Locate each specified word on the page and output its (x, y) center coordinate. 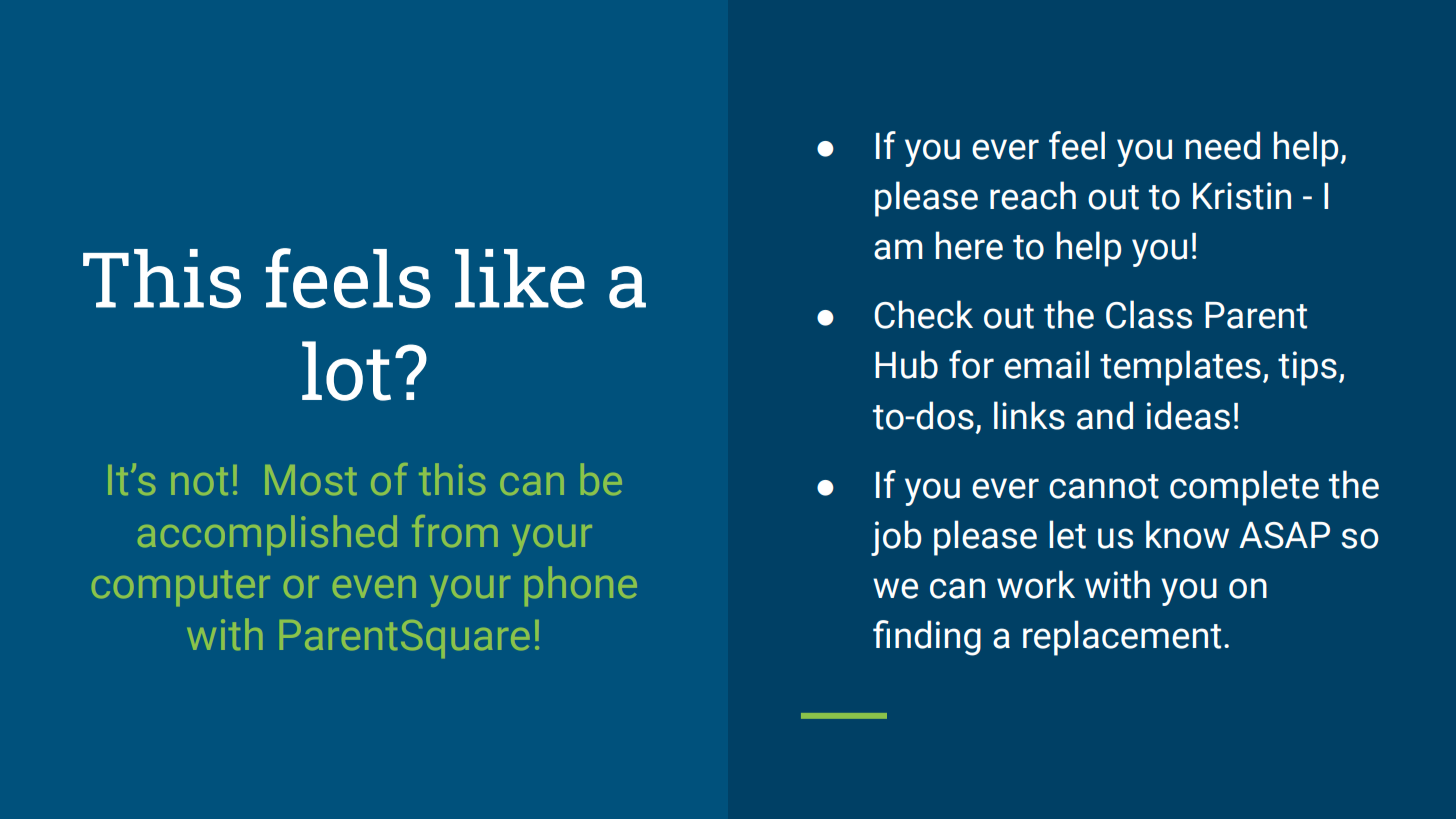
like (520, 278)
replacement (1122, 638)
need (1223, 145)
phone (581, 586)
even (374, 587)
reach (1033, 195)
